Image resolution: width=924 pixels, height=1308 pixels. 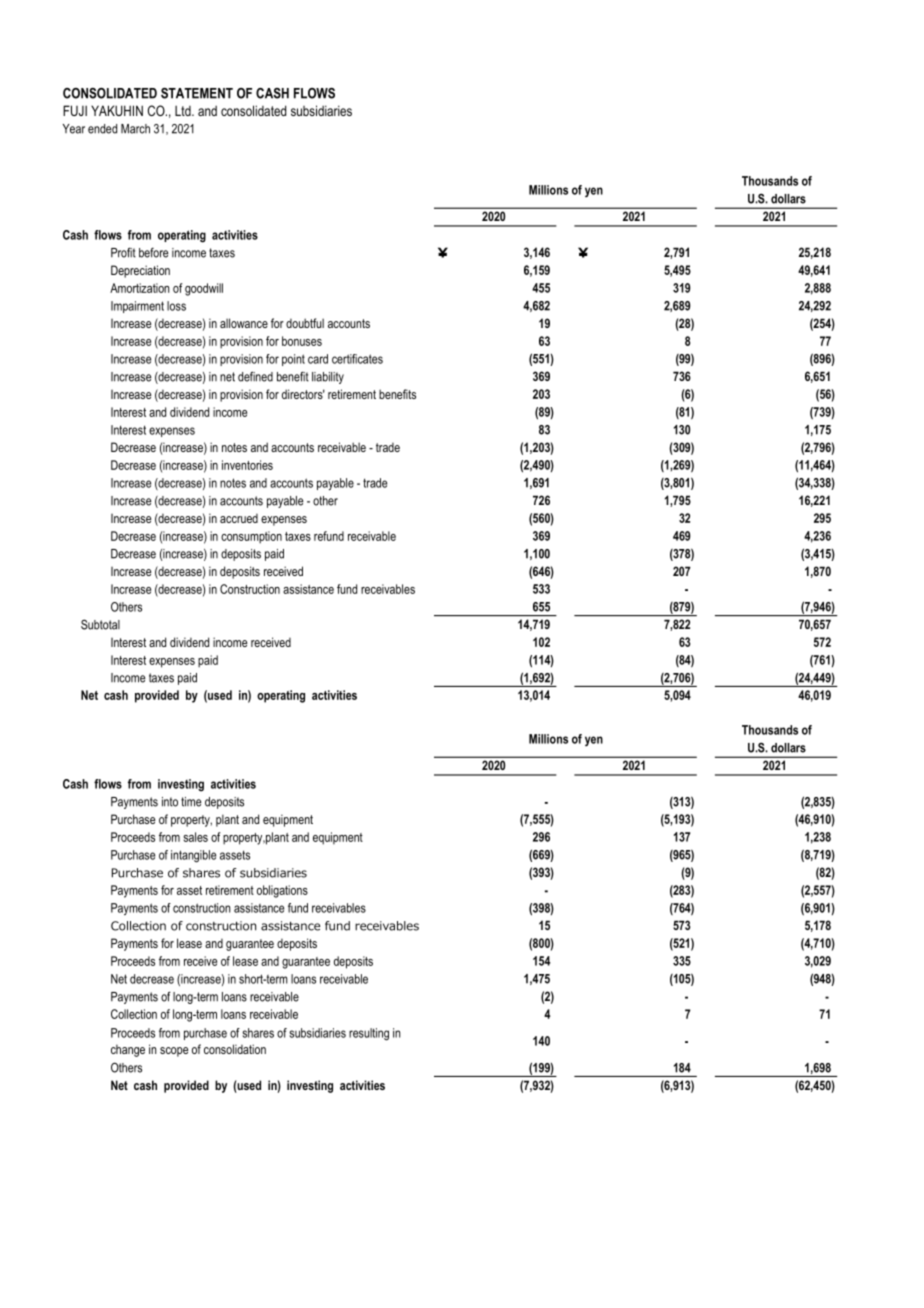 I want to click on into, so click(x=170, y=802).
